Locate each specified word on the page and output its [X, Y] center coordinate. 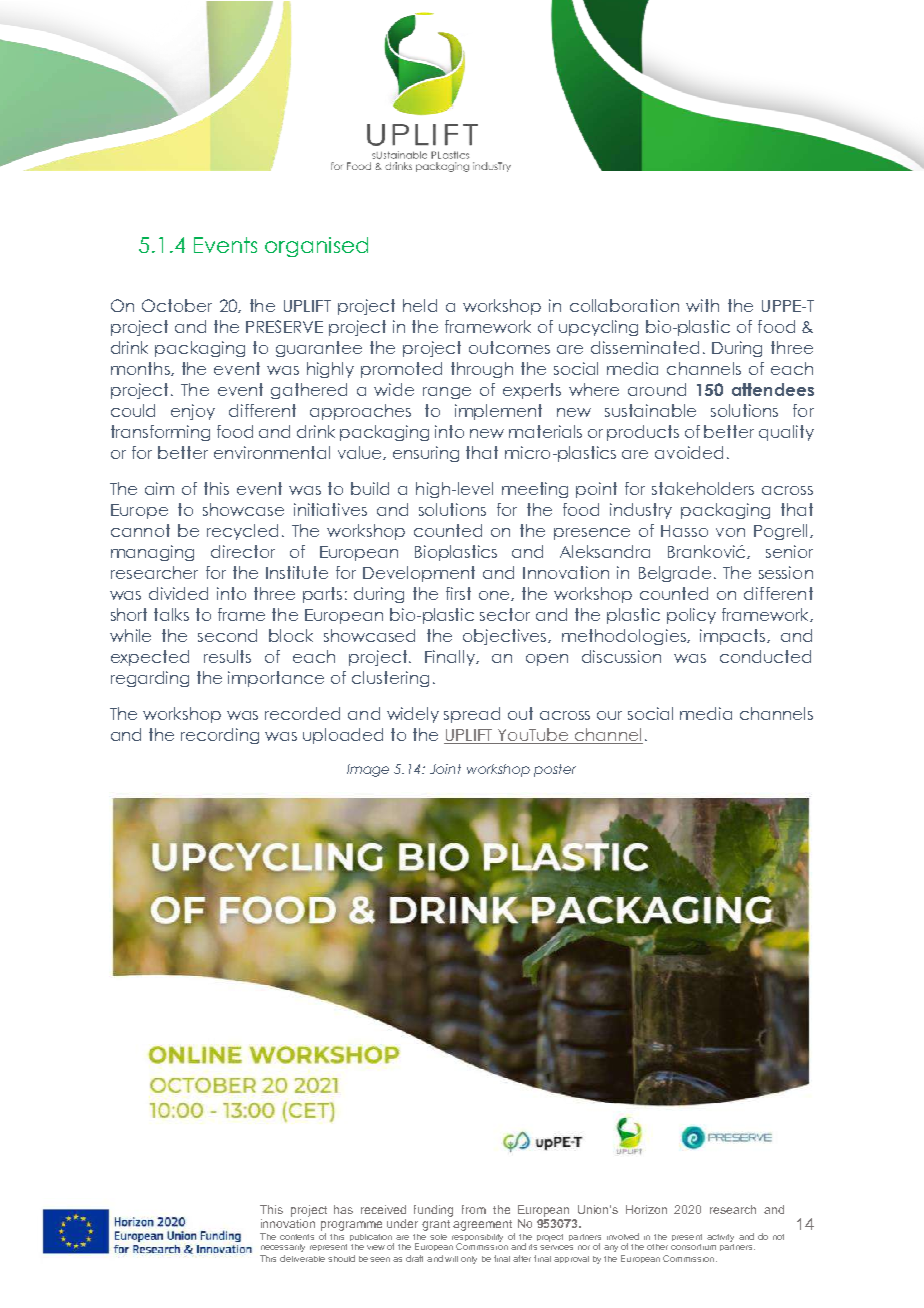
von [730, 532]
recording [220, 736]
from [474, 1209]
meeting [535, 490]
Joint [445, 769]
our [609, 715]
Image [368, 770]
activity [720, 1238]
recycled [242, 532]
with [702, 305]
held [420, 305]
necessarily [283, 1248]
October [177, 305]
